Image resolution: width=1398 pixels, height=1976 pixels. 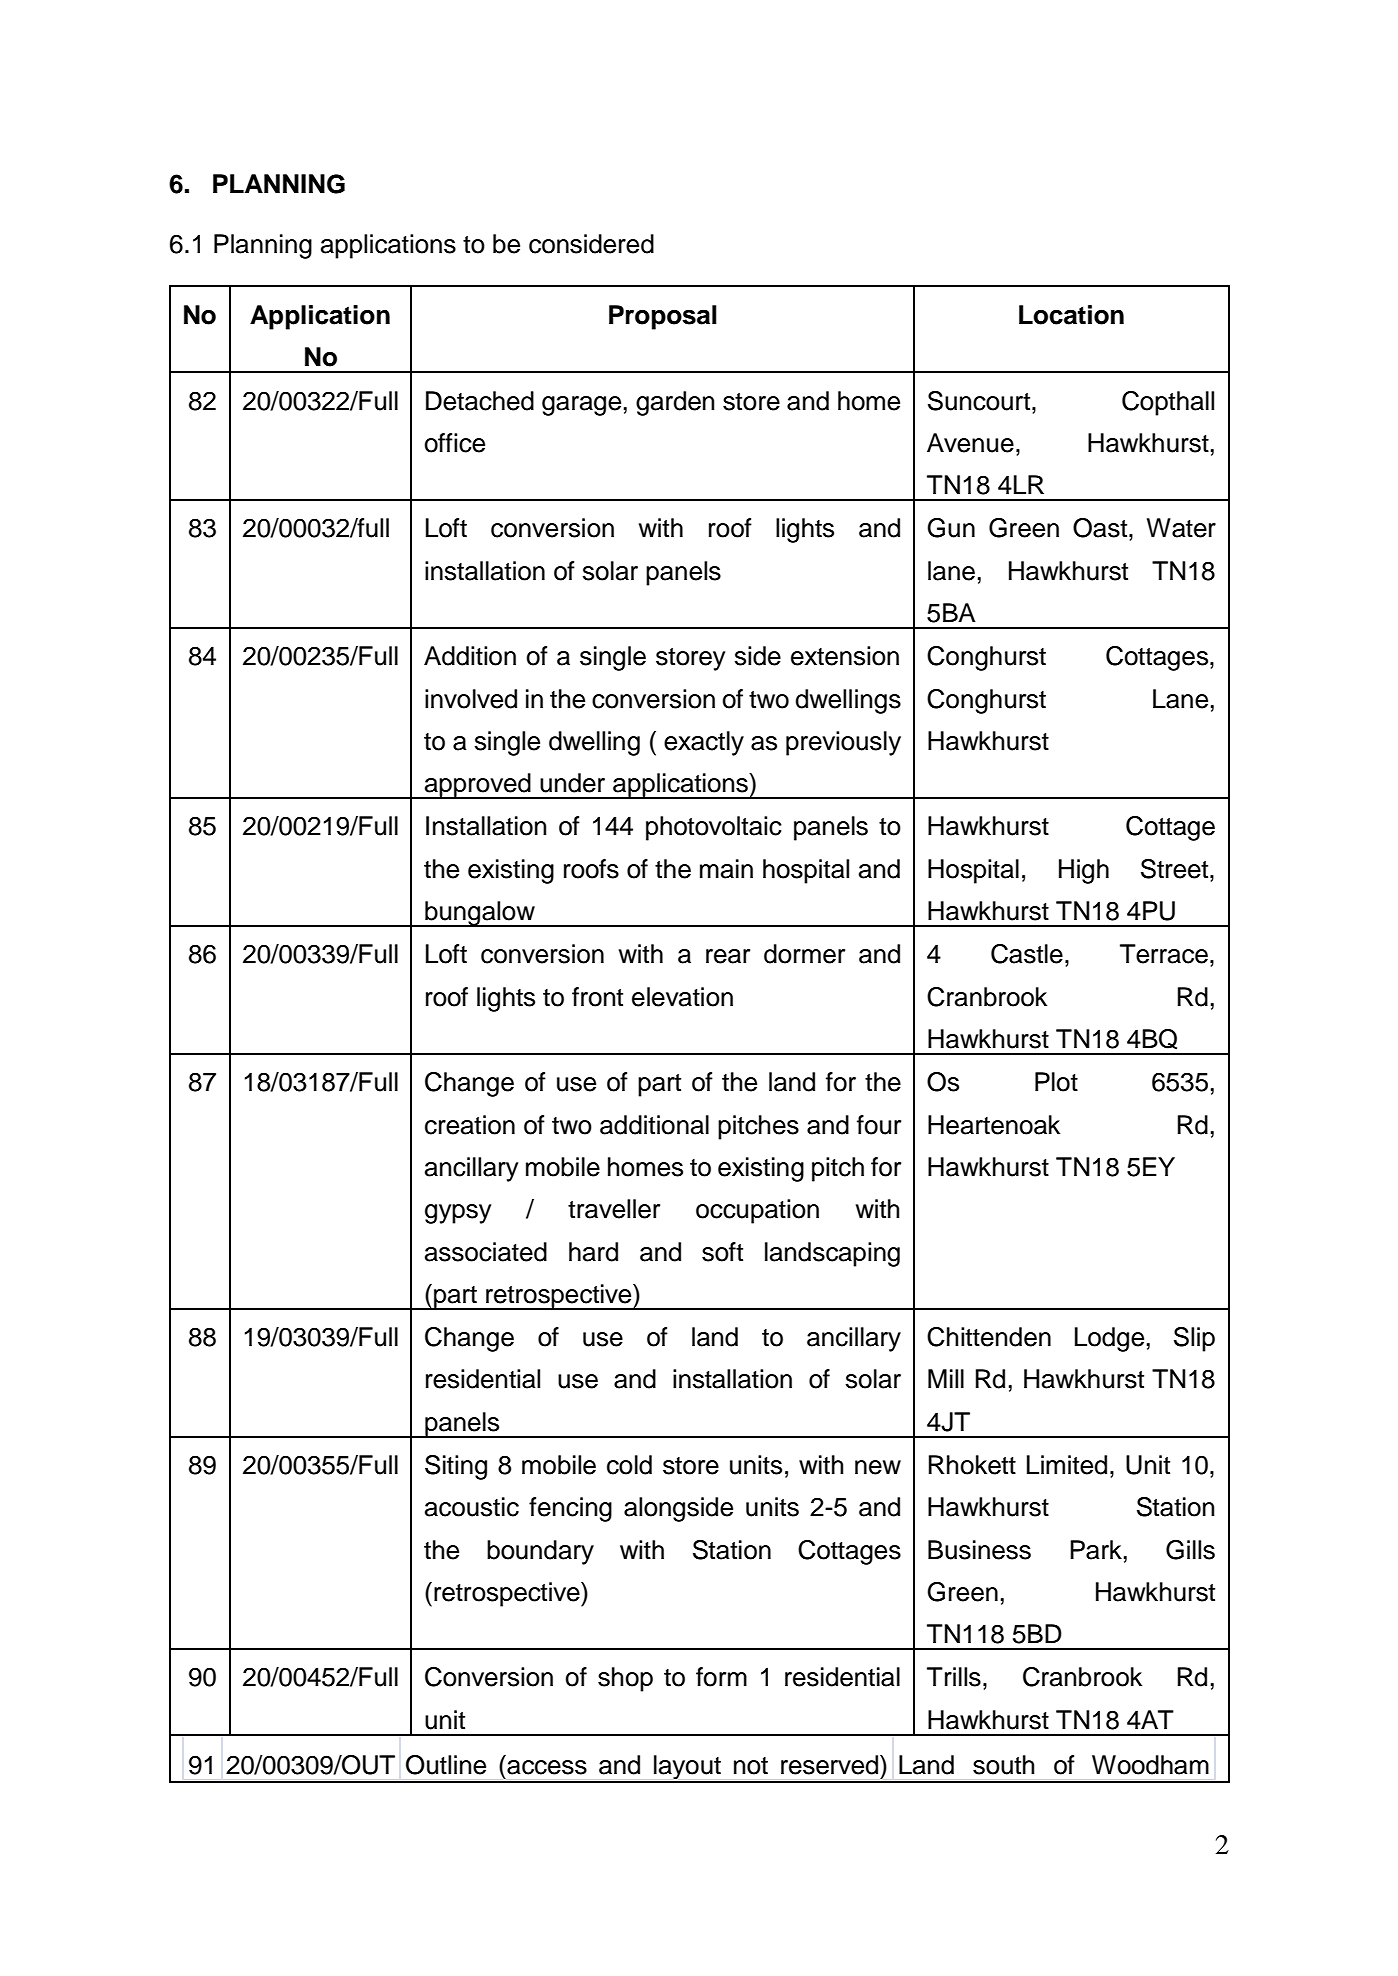 I want to click on dormer, so click(x=804, y=954).
